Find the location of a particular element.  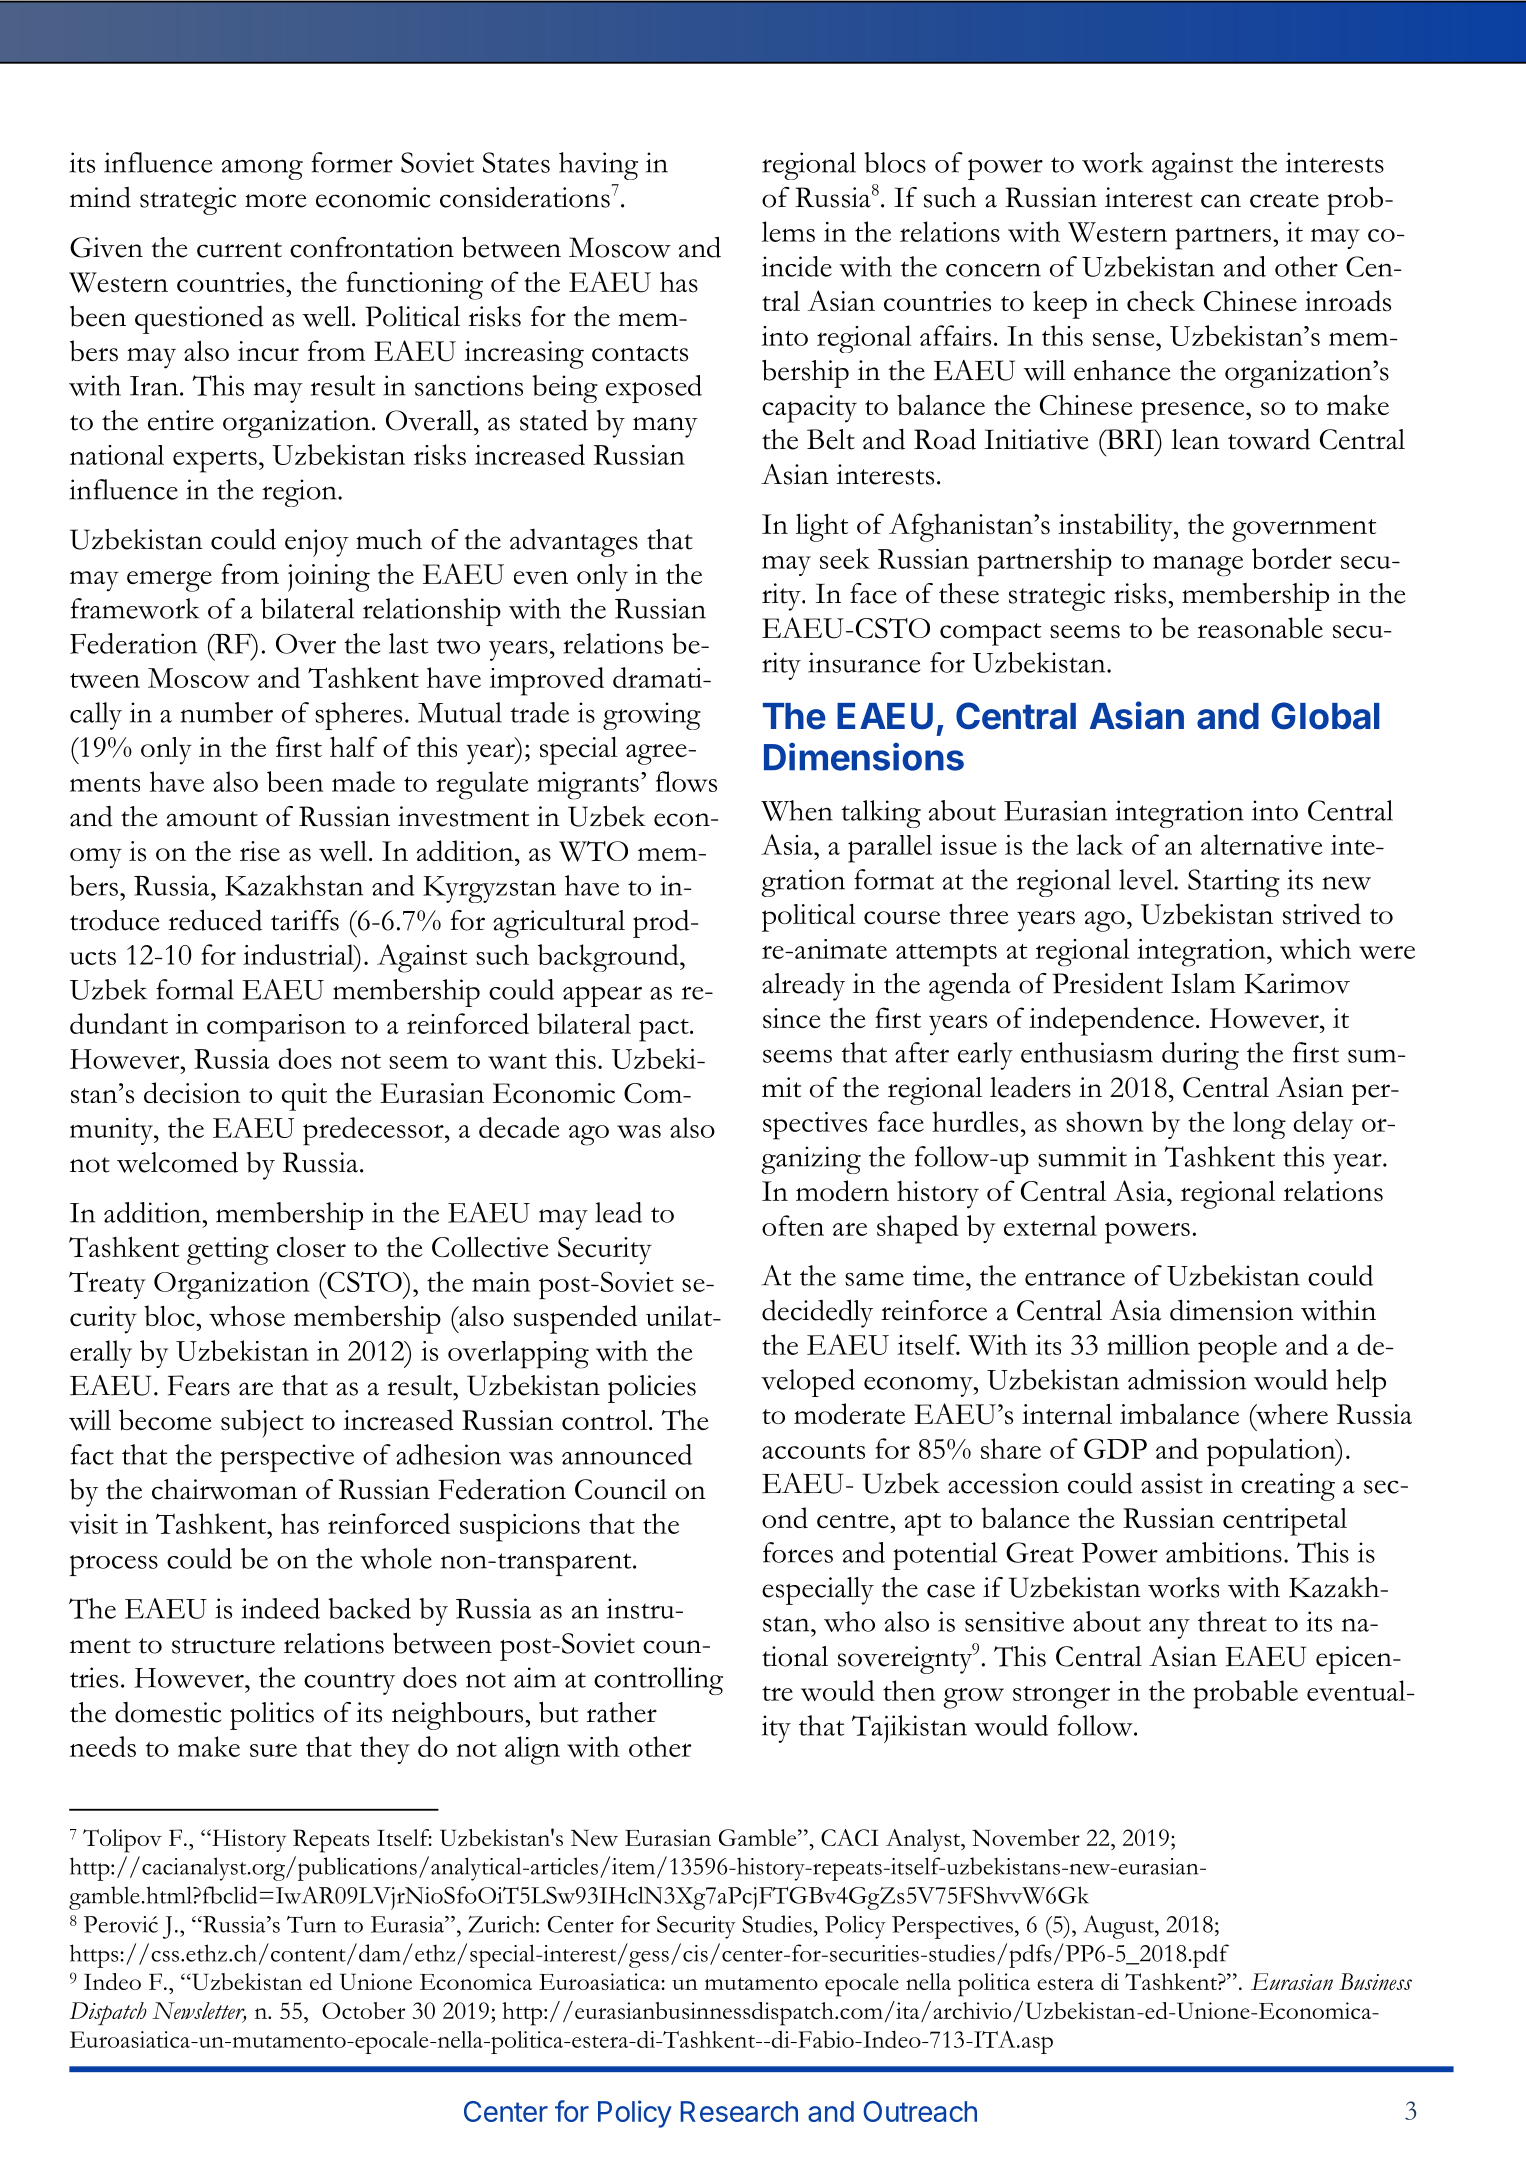

alternative is located at coordinates (1261, 844).
